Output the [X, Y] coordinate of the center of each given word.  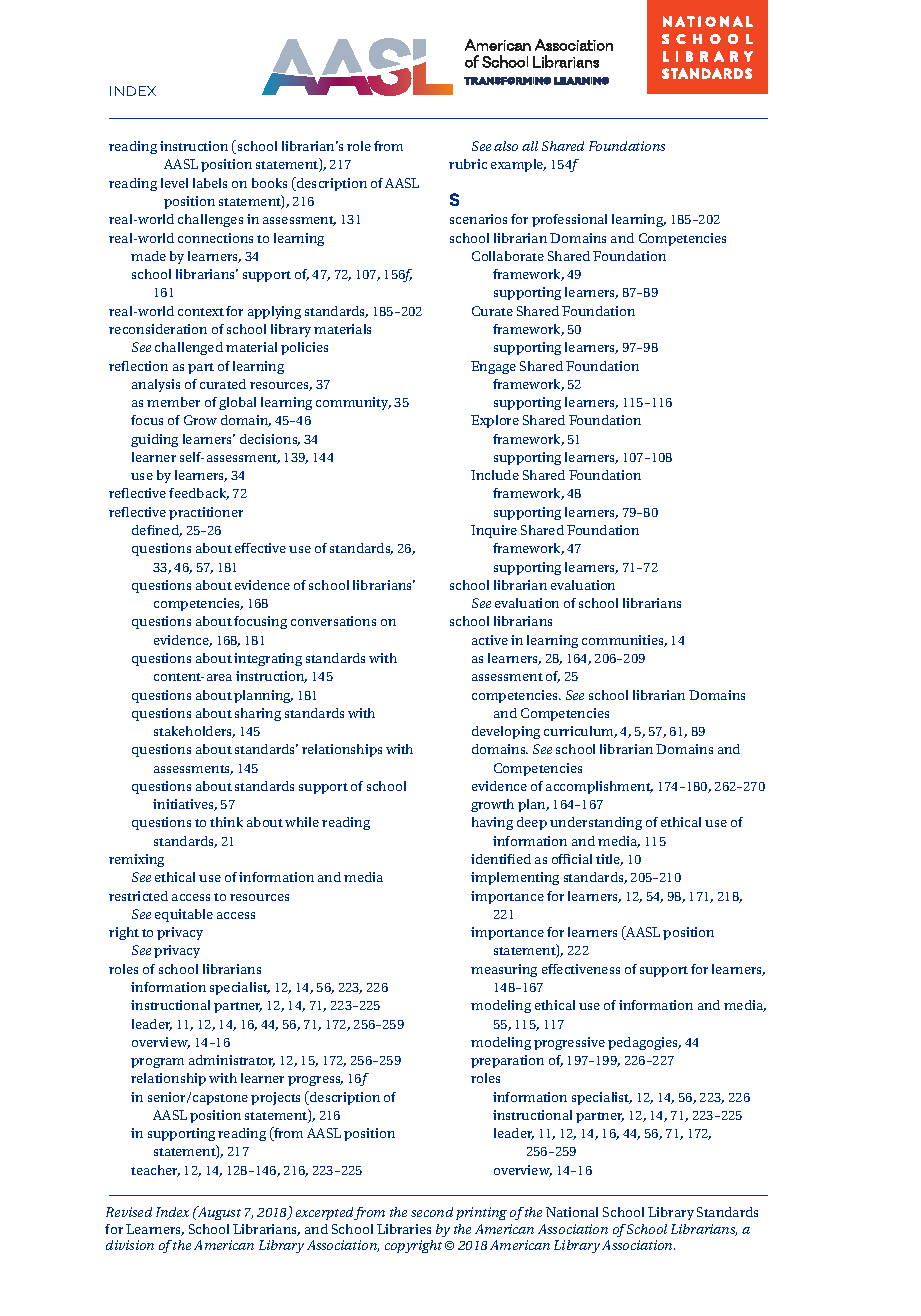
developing [506, 732]
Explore [495, 421]
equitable [184, 915]
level [174, 183]
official [572, 859]
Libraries [404, 1229]
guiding [154, 440]
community [353, 403]
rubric [468, 164]
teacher [155, 1171]
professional [569, 220]
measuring [504, 970]
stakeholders [194, 732]
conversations [333, 621]
